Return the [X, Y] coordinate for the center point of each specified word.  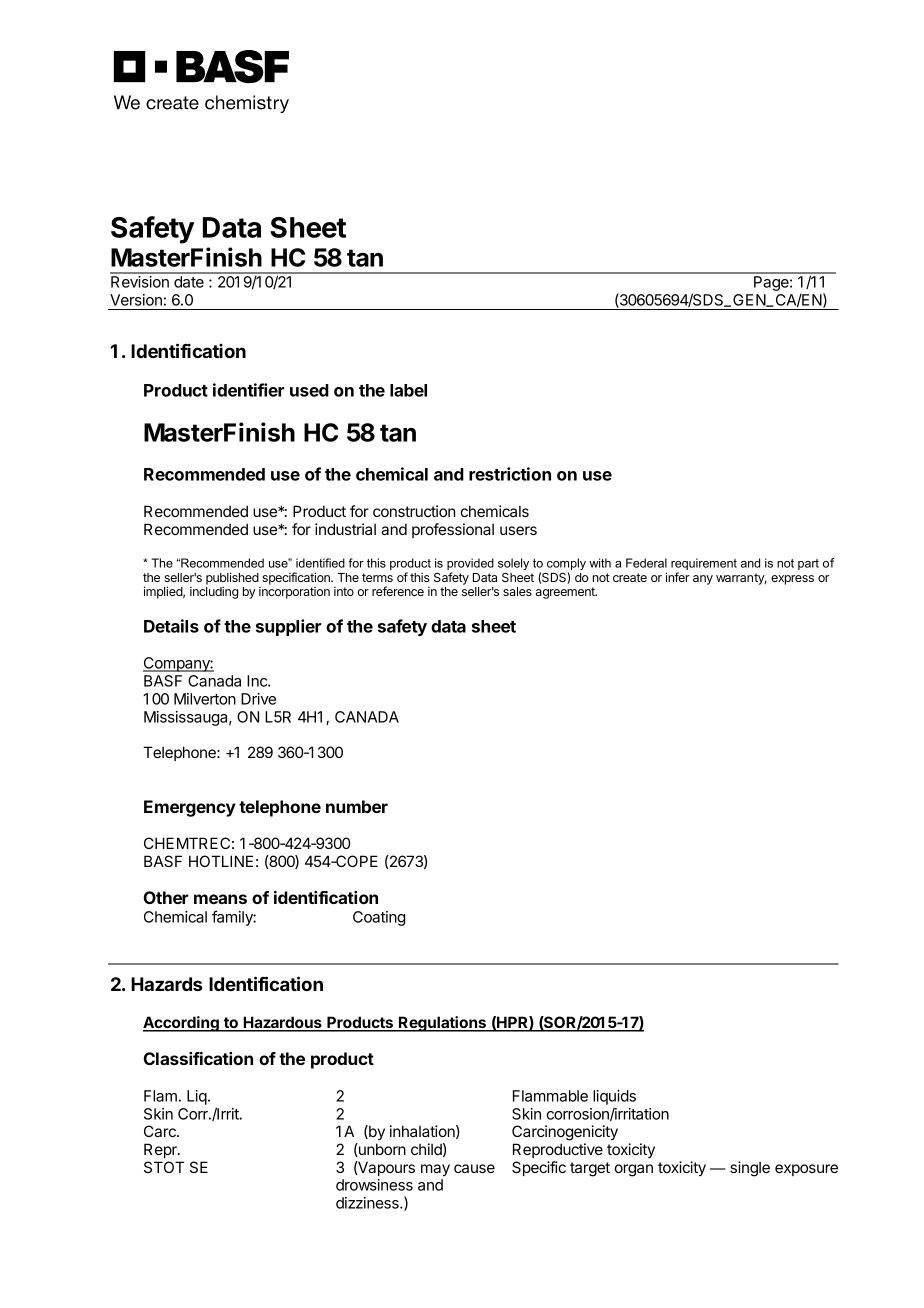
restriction [510, 474]
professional [453, 530]
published [233, 579]
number [357, 806]
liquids [614, 1097]
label [408, 390]
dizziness [368, 1203]
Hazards [166, 984]
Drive [258, 699]
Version [136, 300]
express [792, 580]
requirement [704, 565]
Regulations [442, 1024]
